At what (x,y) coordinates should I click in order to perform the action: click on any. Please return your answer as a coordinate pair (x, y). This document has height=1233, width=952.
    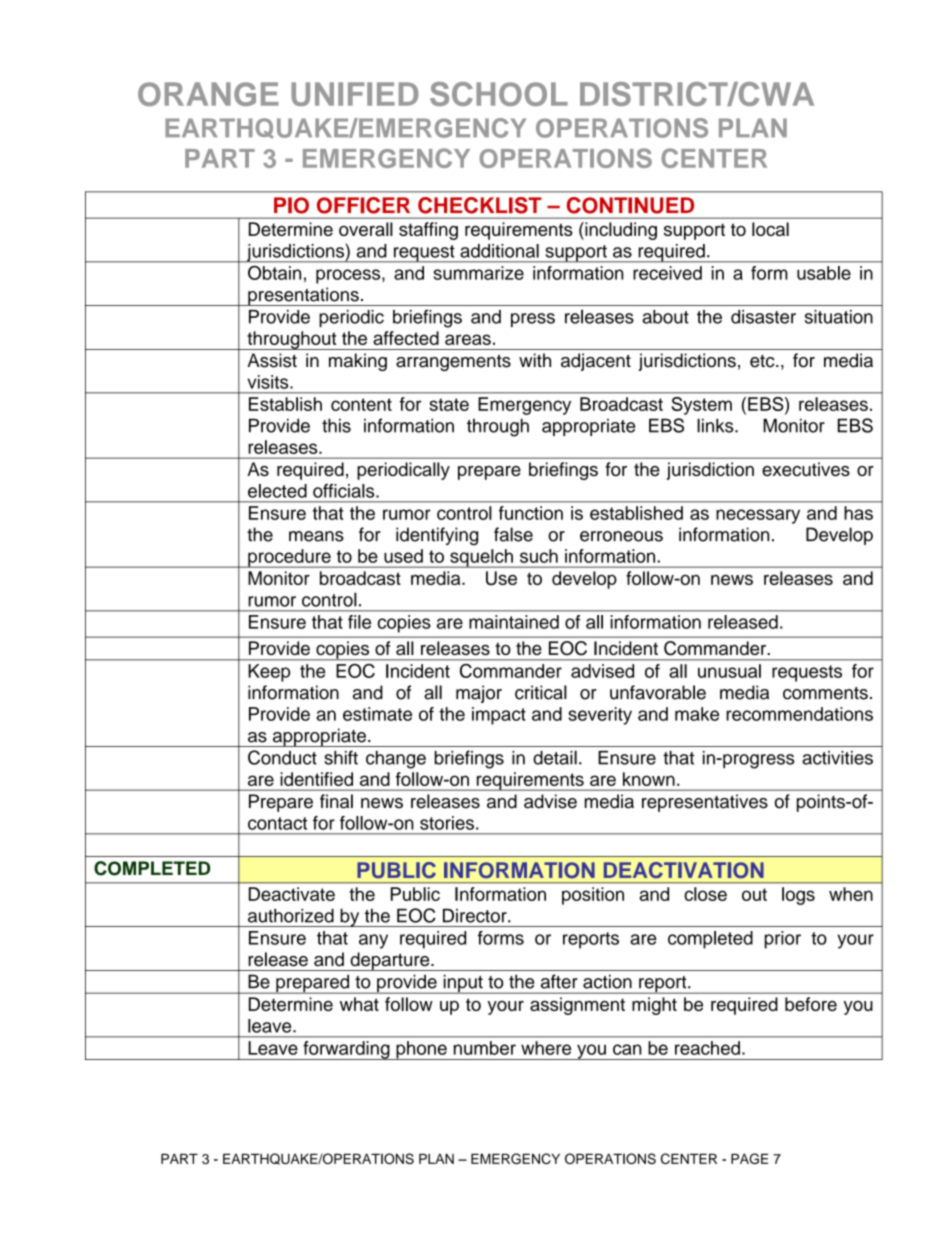
    Looking at the image, I should click on (373, 941).
